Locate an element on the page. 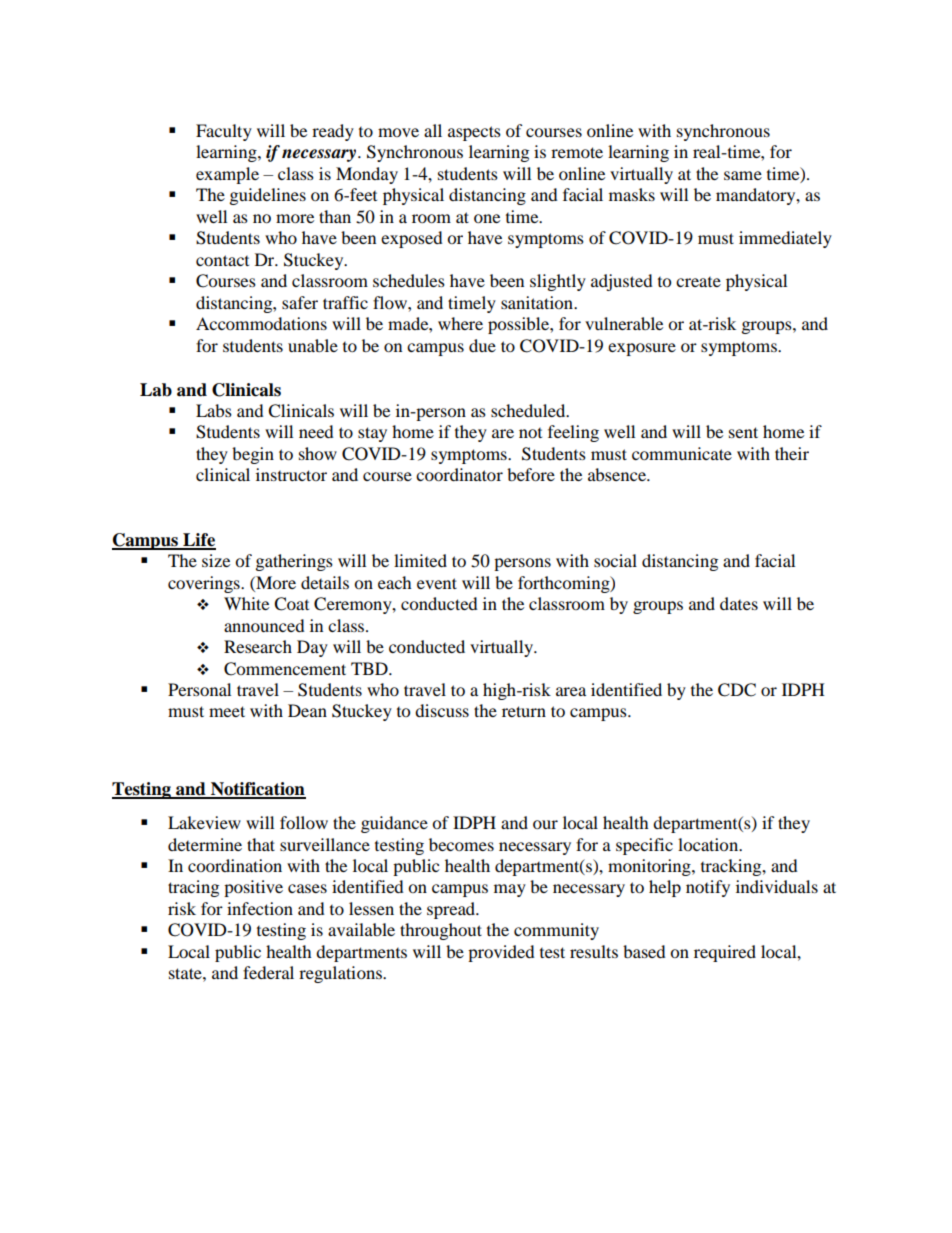 This page has height=1233, width=952. required is located at coordinates (725, 953).
